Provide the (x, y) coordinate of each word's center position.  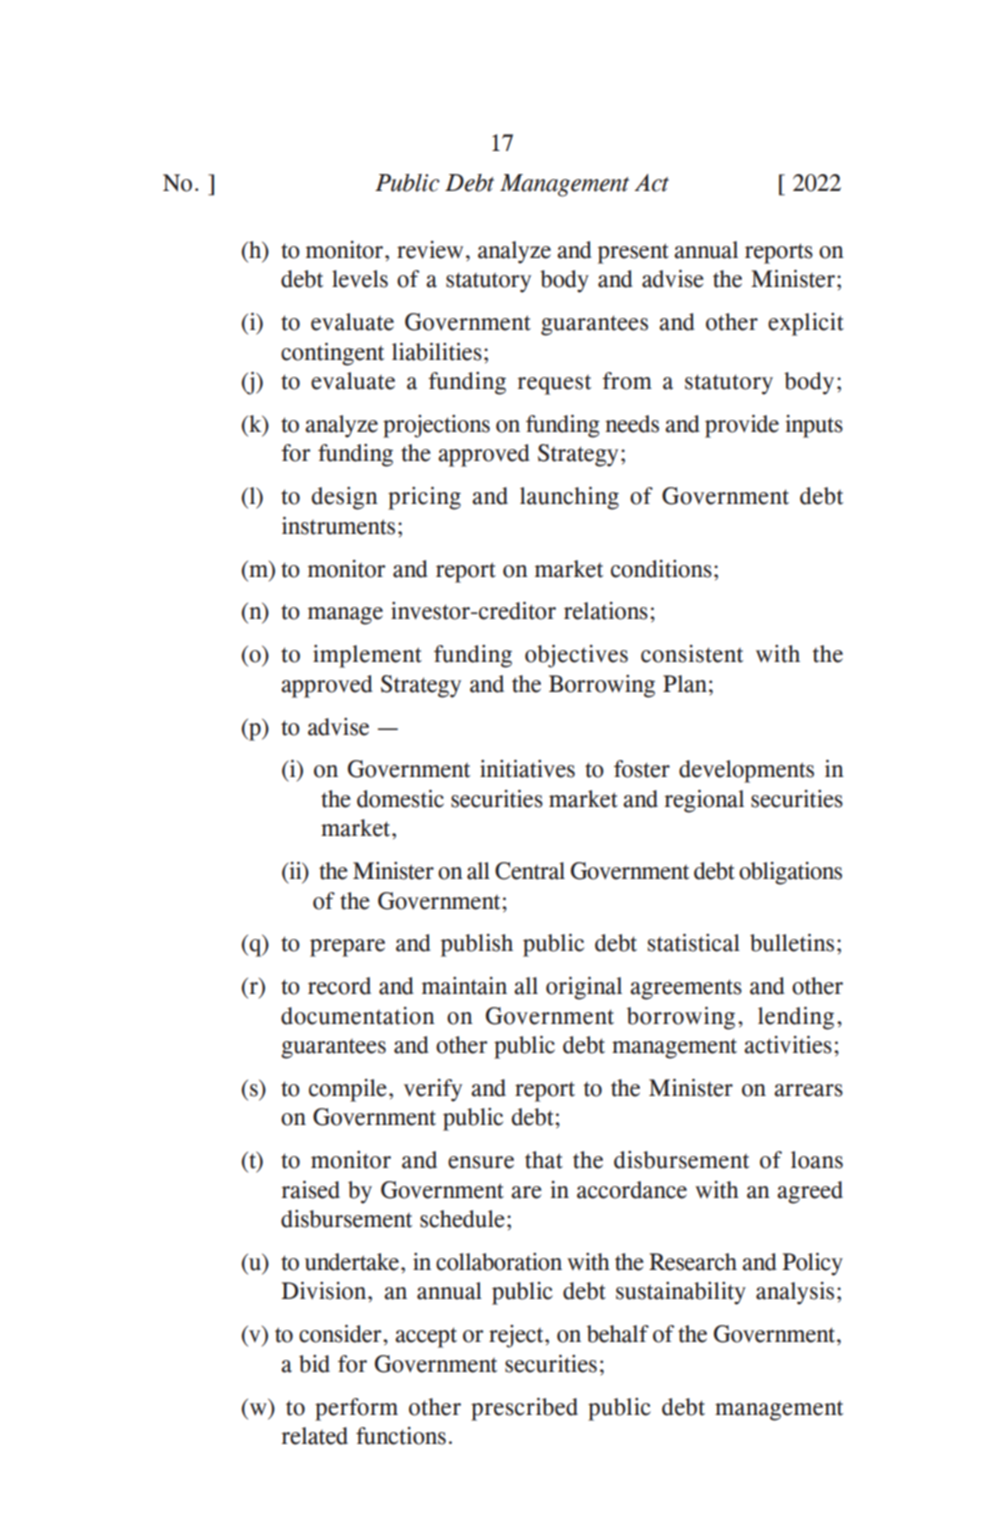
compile (348, 1090)
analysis (795, 1293)
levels (360, 279)
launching (569, 498)
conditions (661, 569)
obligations (790, 873)
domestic (400, 799)
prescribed (524, 1409)
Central (530, 871)
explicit (806, 324)
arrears (808, 1090)
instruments (338, 526)
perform (356, 1409)
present (633, 253)
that (544, 1160)
